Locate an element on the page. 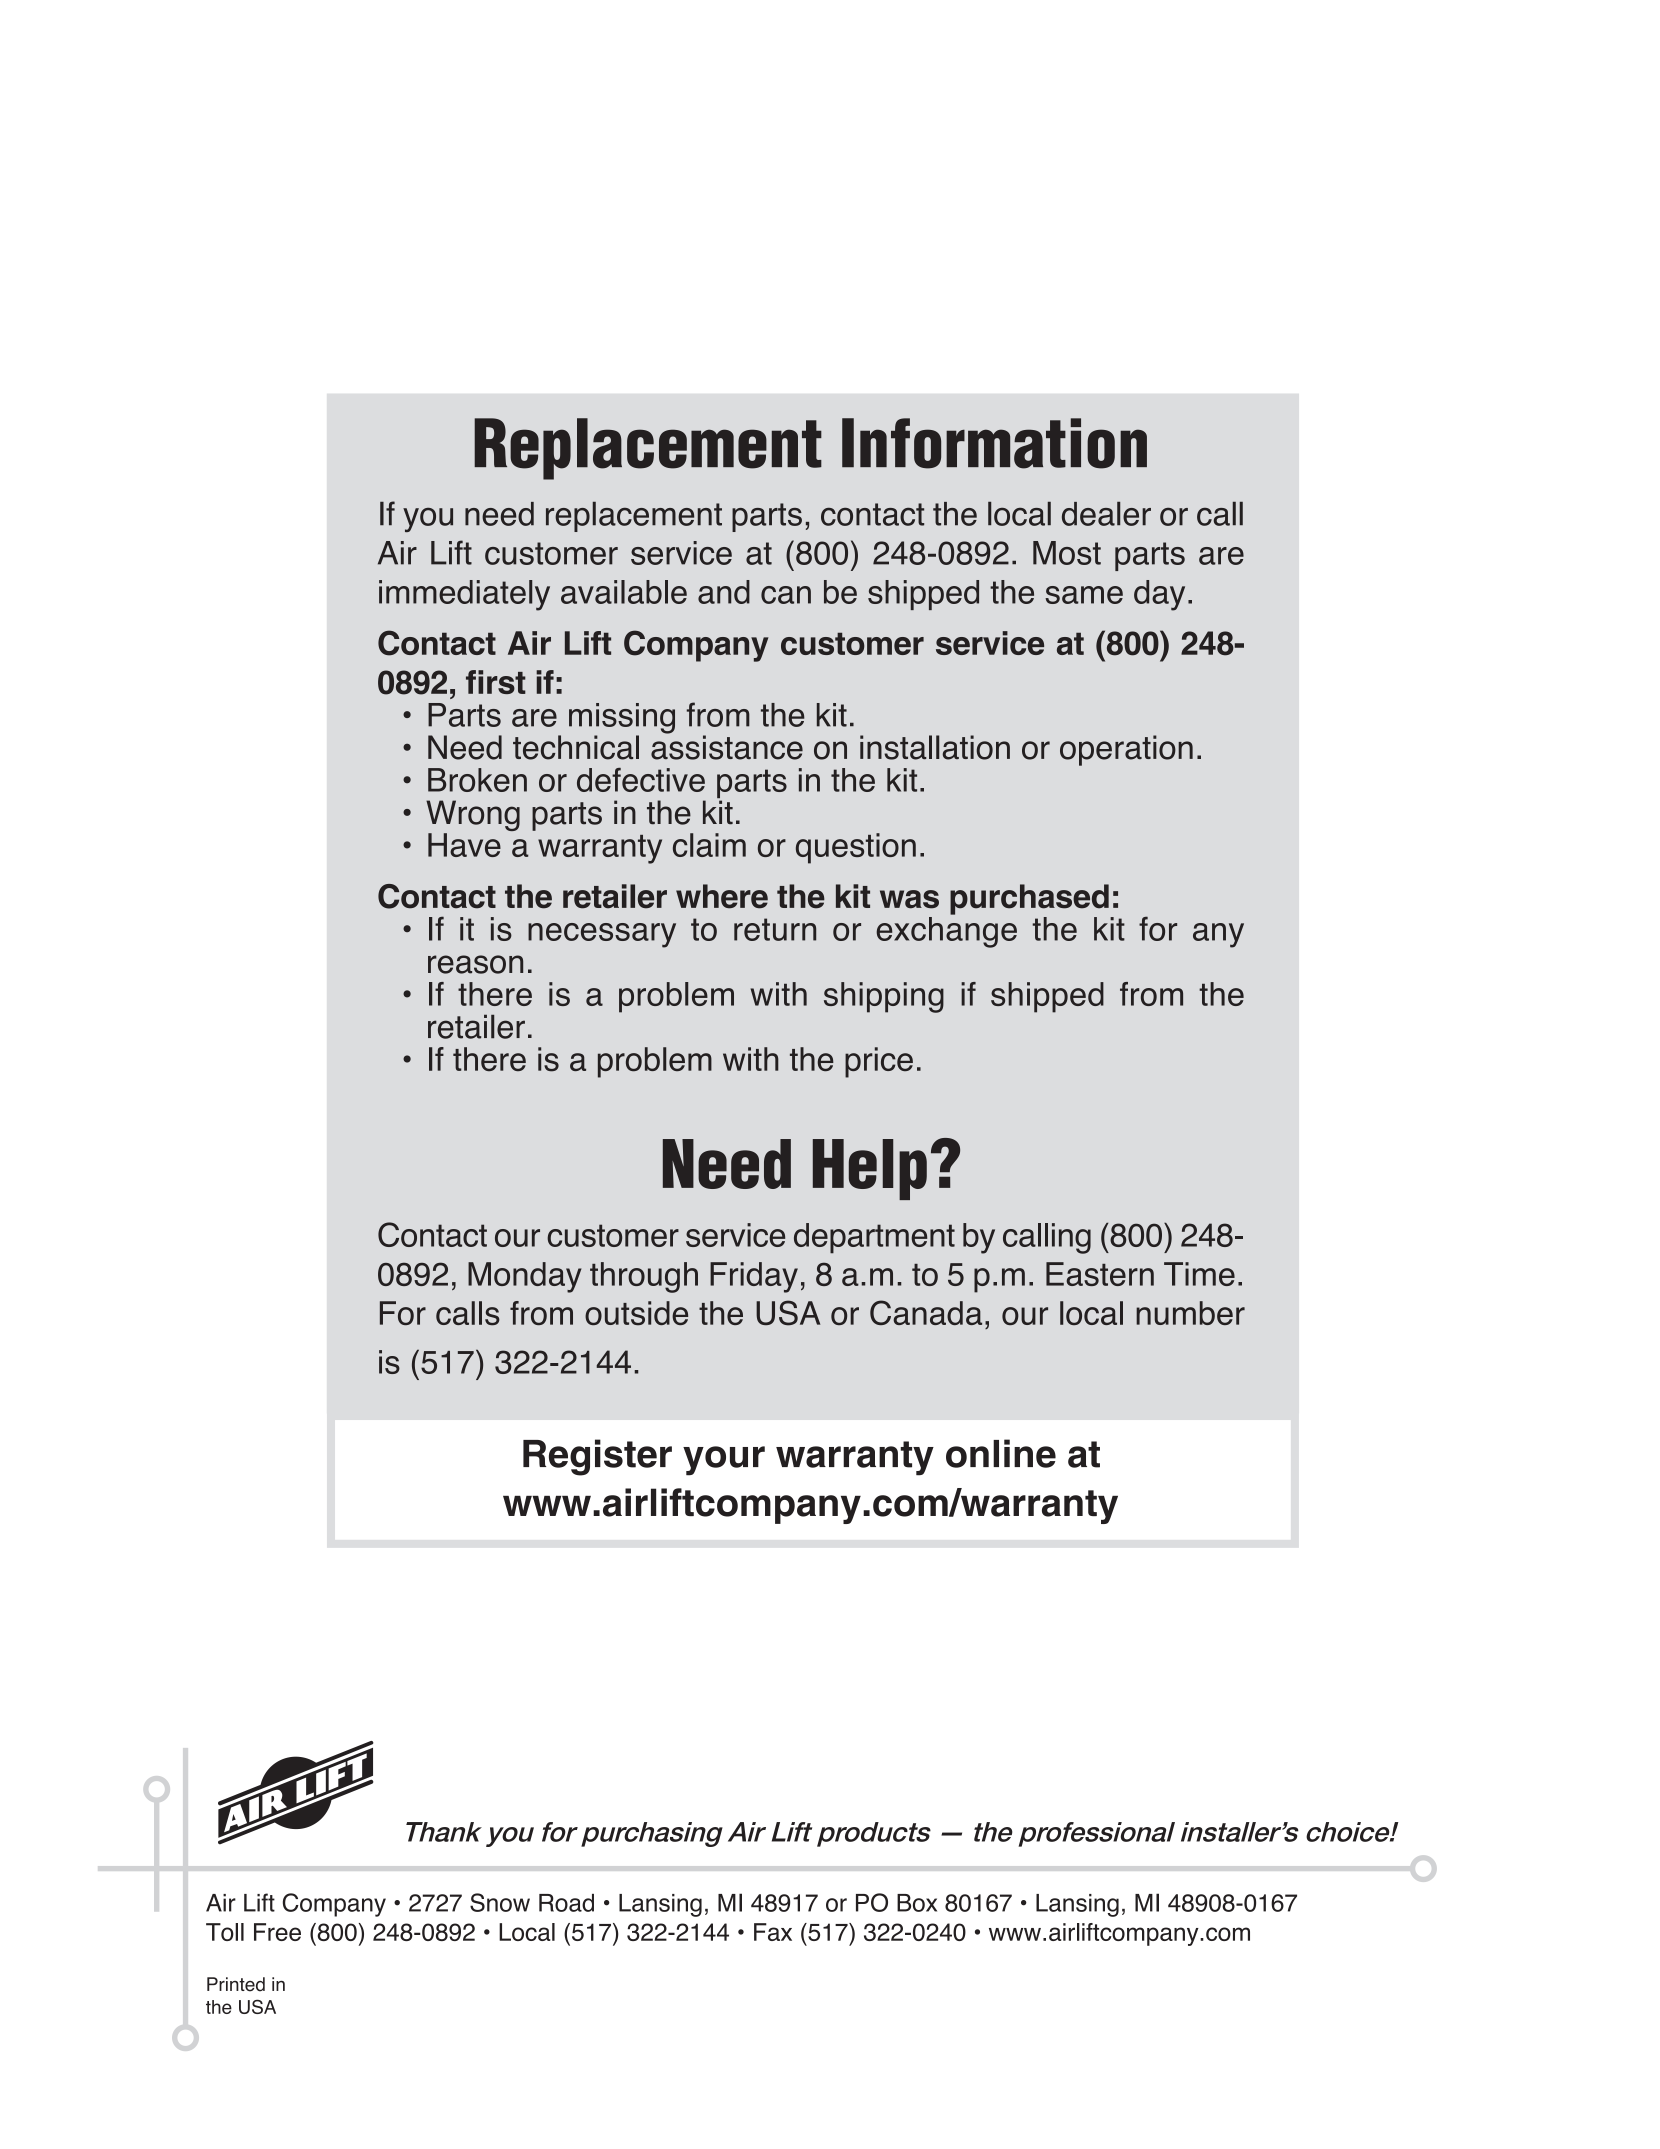  Eastern is located at coordinates (1100, 1274).
